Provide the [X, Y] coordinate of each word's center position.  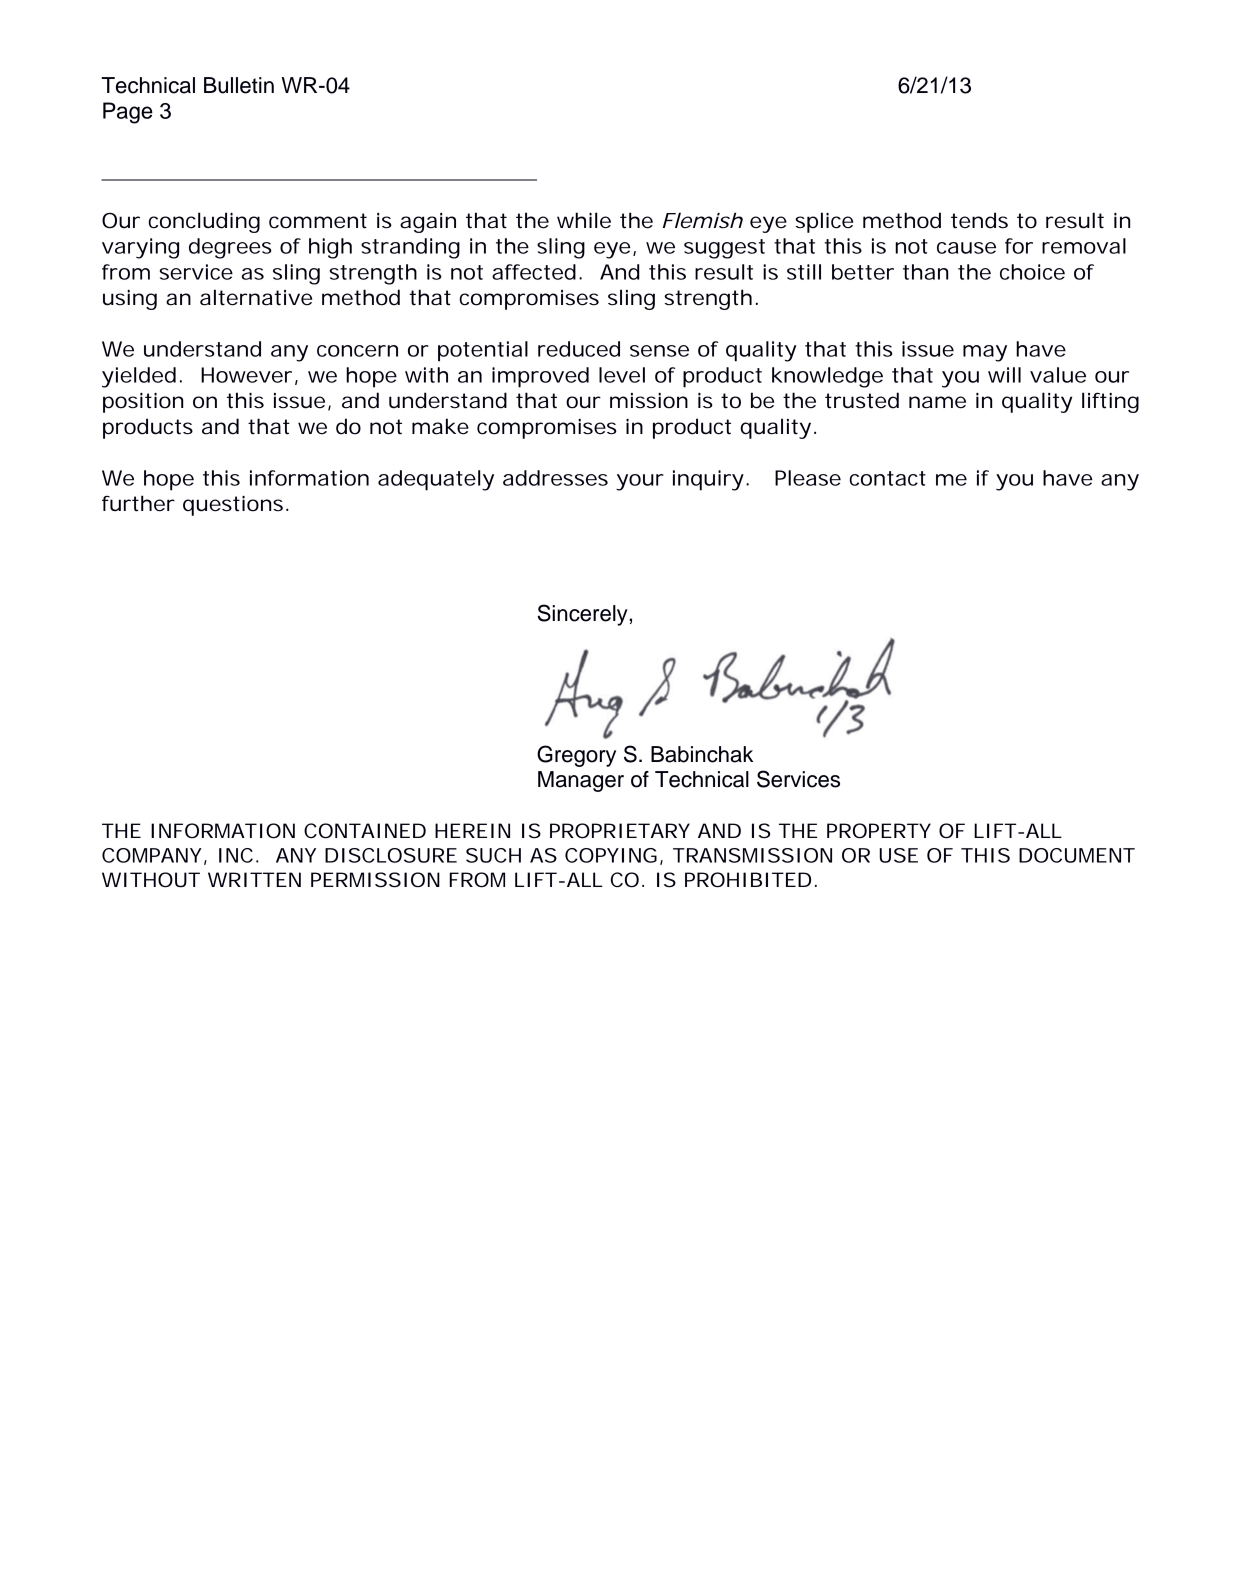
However [246, 375]
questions [233, 506]
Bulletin [239, 85]
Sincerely [584, 615]
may [985, 353]
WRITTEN [254, 879]
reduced [579, 349]
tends [979, 220]
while [584, 220]
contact [888, 478]
